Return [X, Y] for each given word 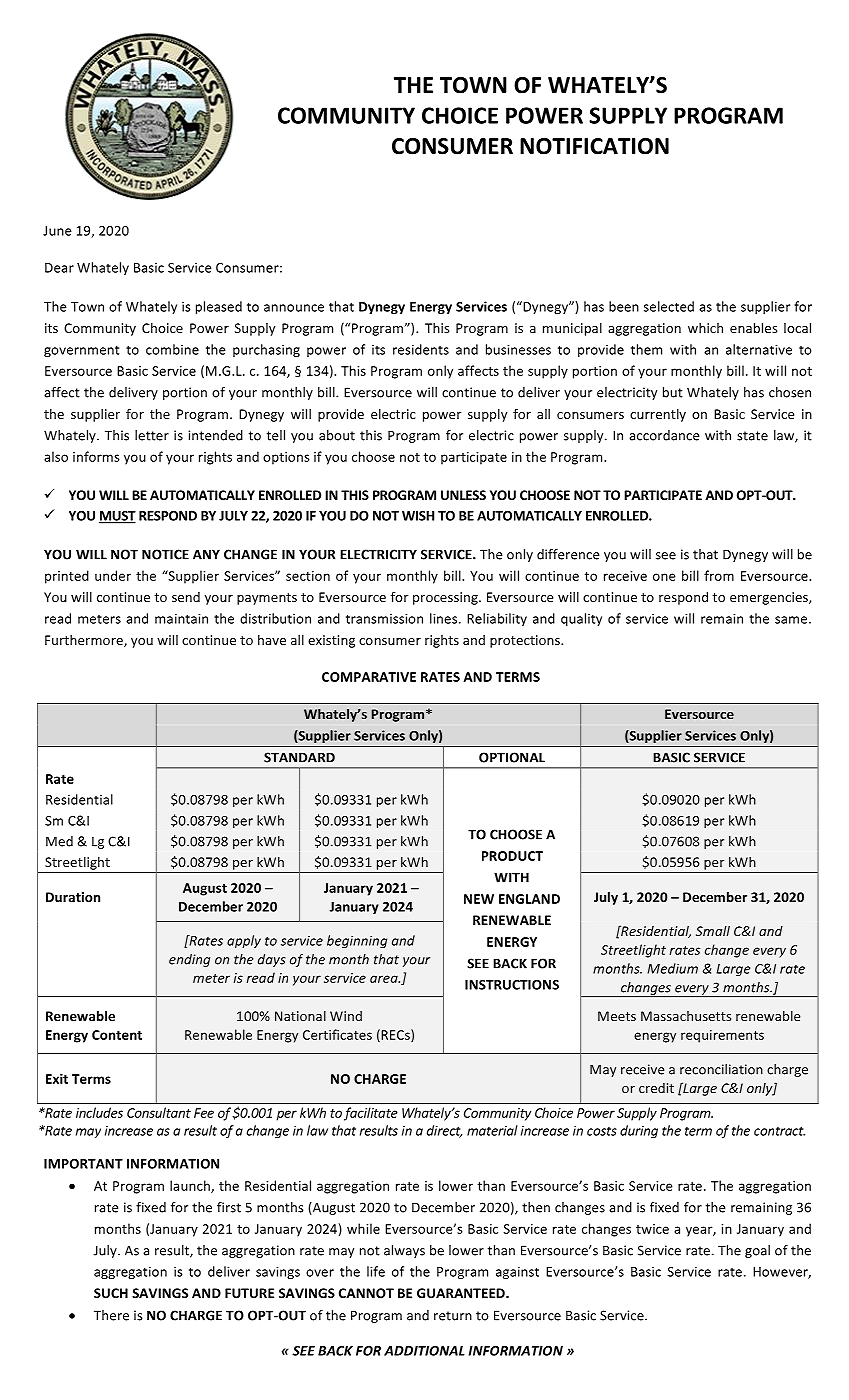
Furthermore [85, 641]
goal [757, 1251]
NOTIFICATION [594, 146]
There [111, 1315]
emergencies [770, 598]
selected [669, 306]
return [453, 1316]
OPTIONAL [512, 757]
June [57, 231]
